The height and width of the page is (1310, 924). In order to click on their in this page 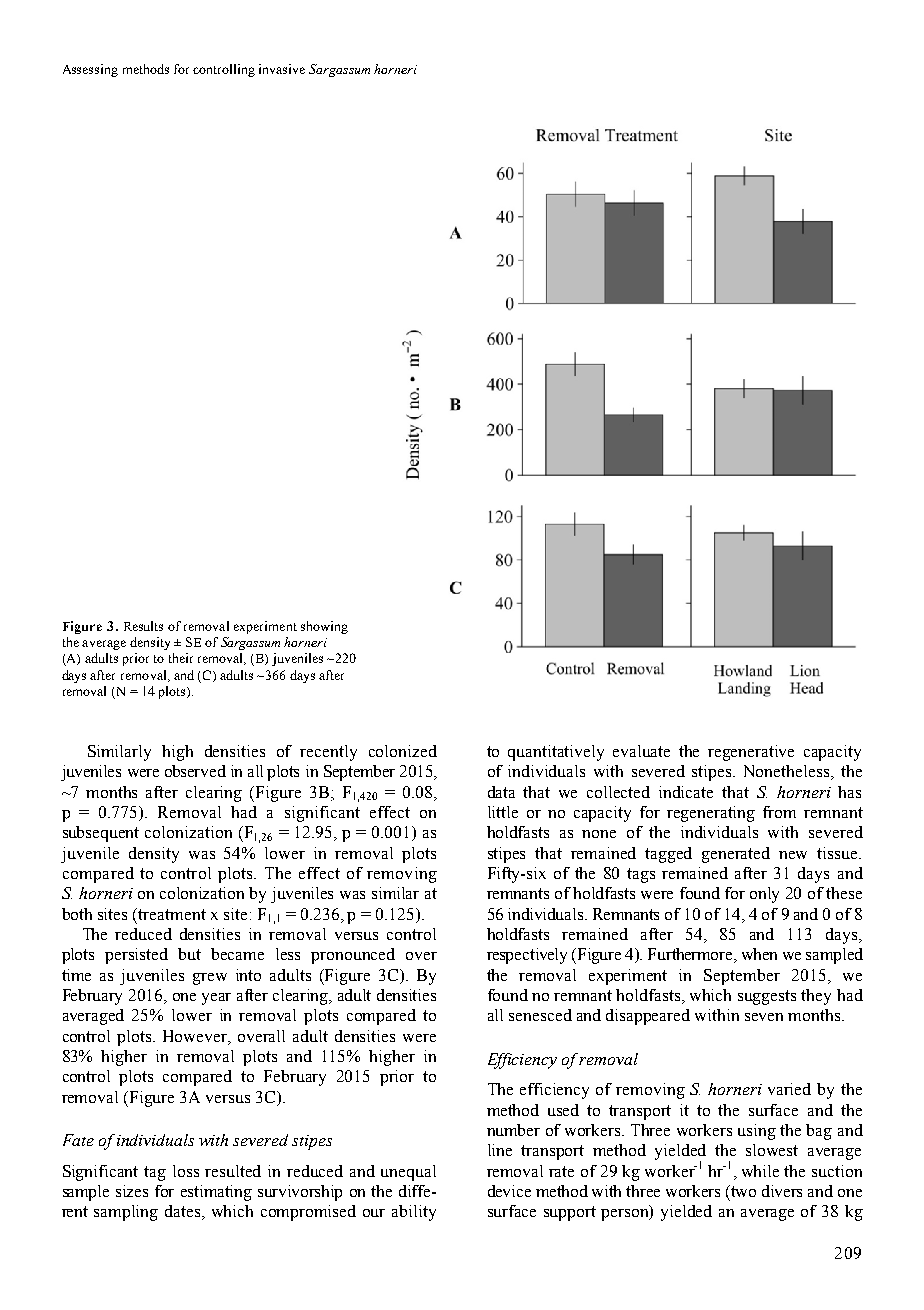, I will do `click(181, 658)`.
